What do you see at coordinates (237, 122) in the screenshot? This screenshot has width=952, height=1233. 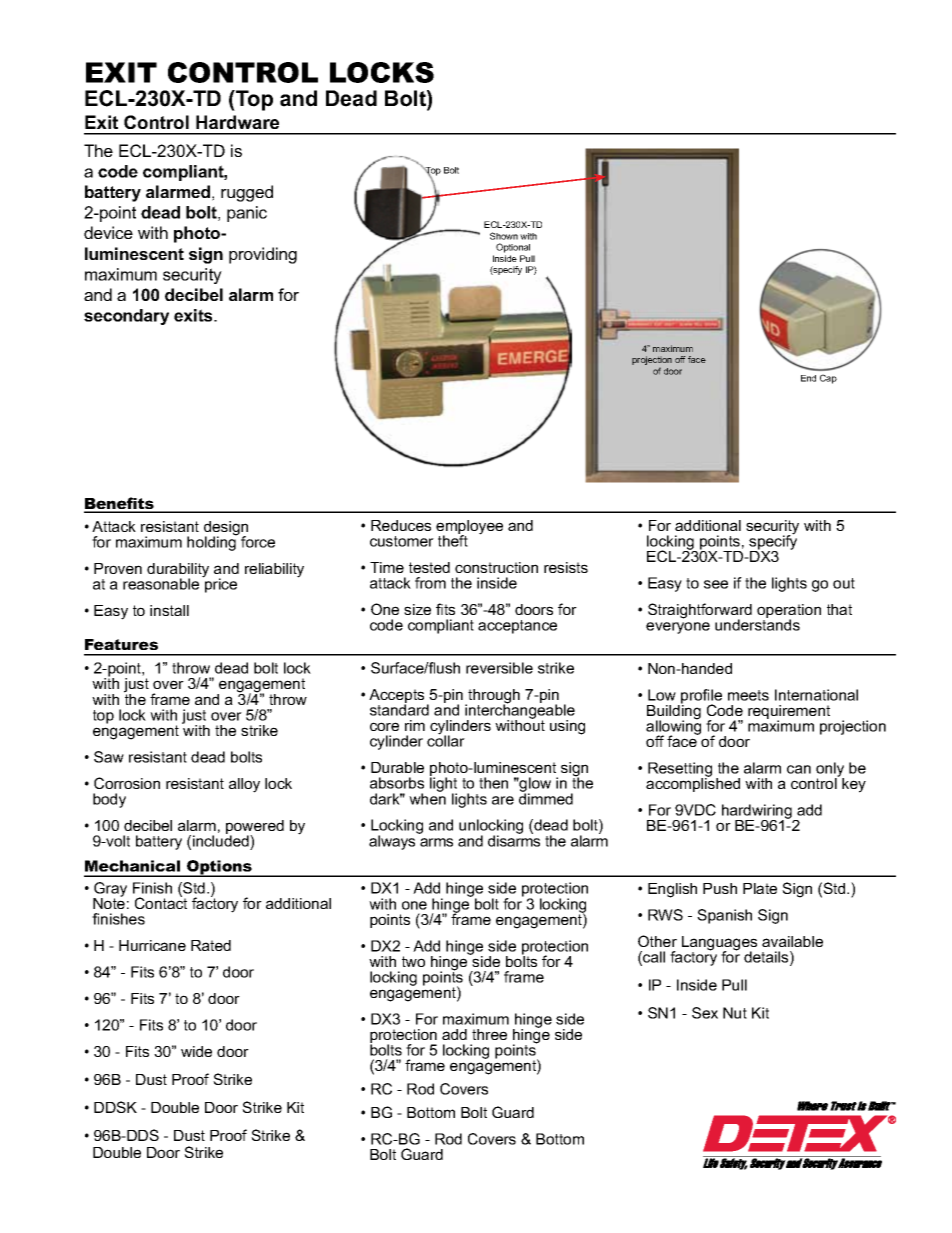 I see `Hardware` at bounding box center [237, 122].
